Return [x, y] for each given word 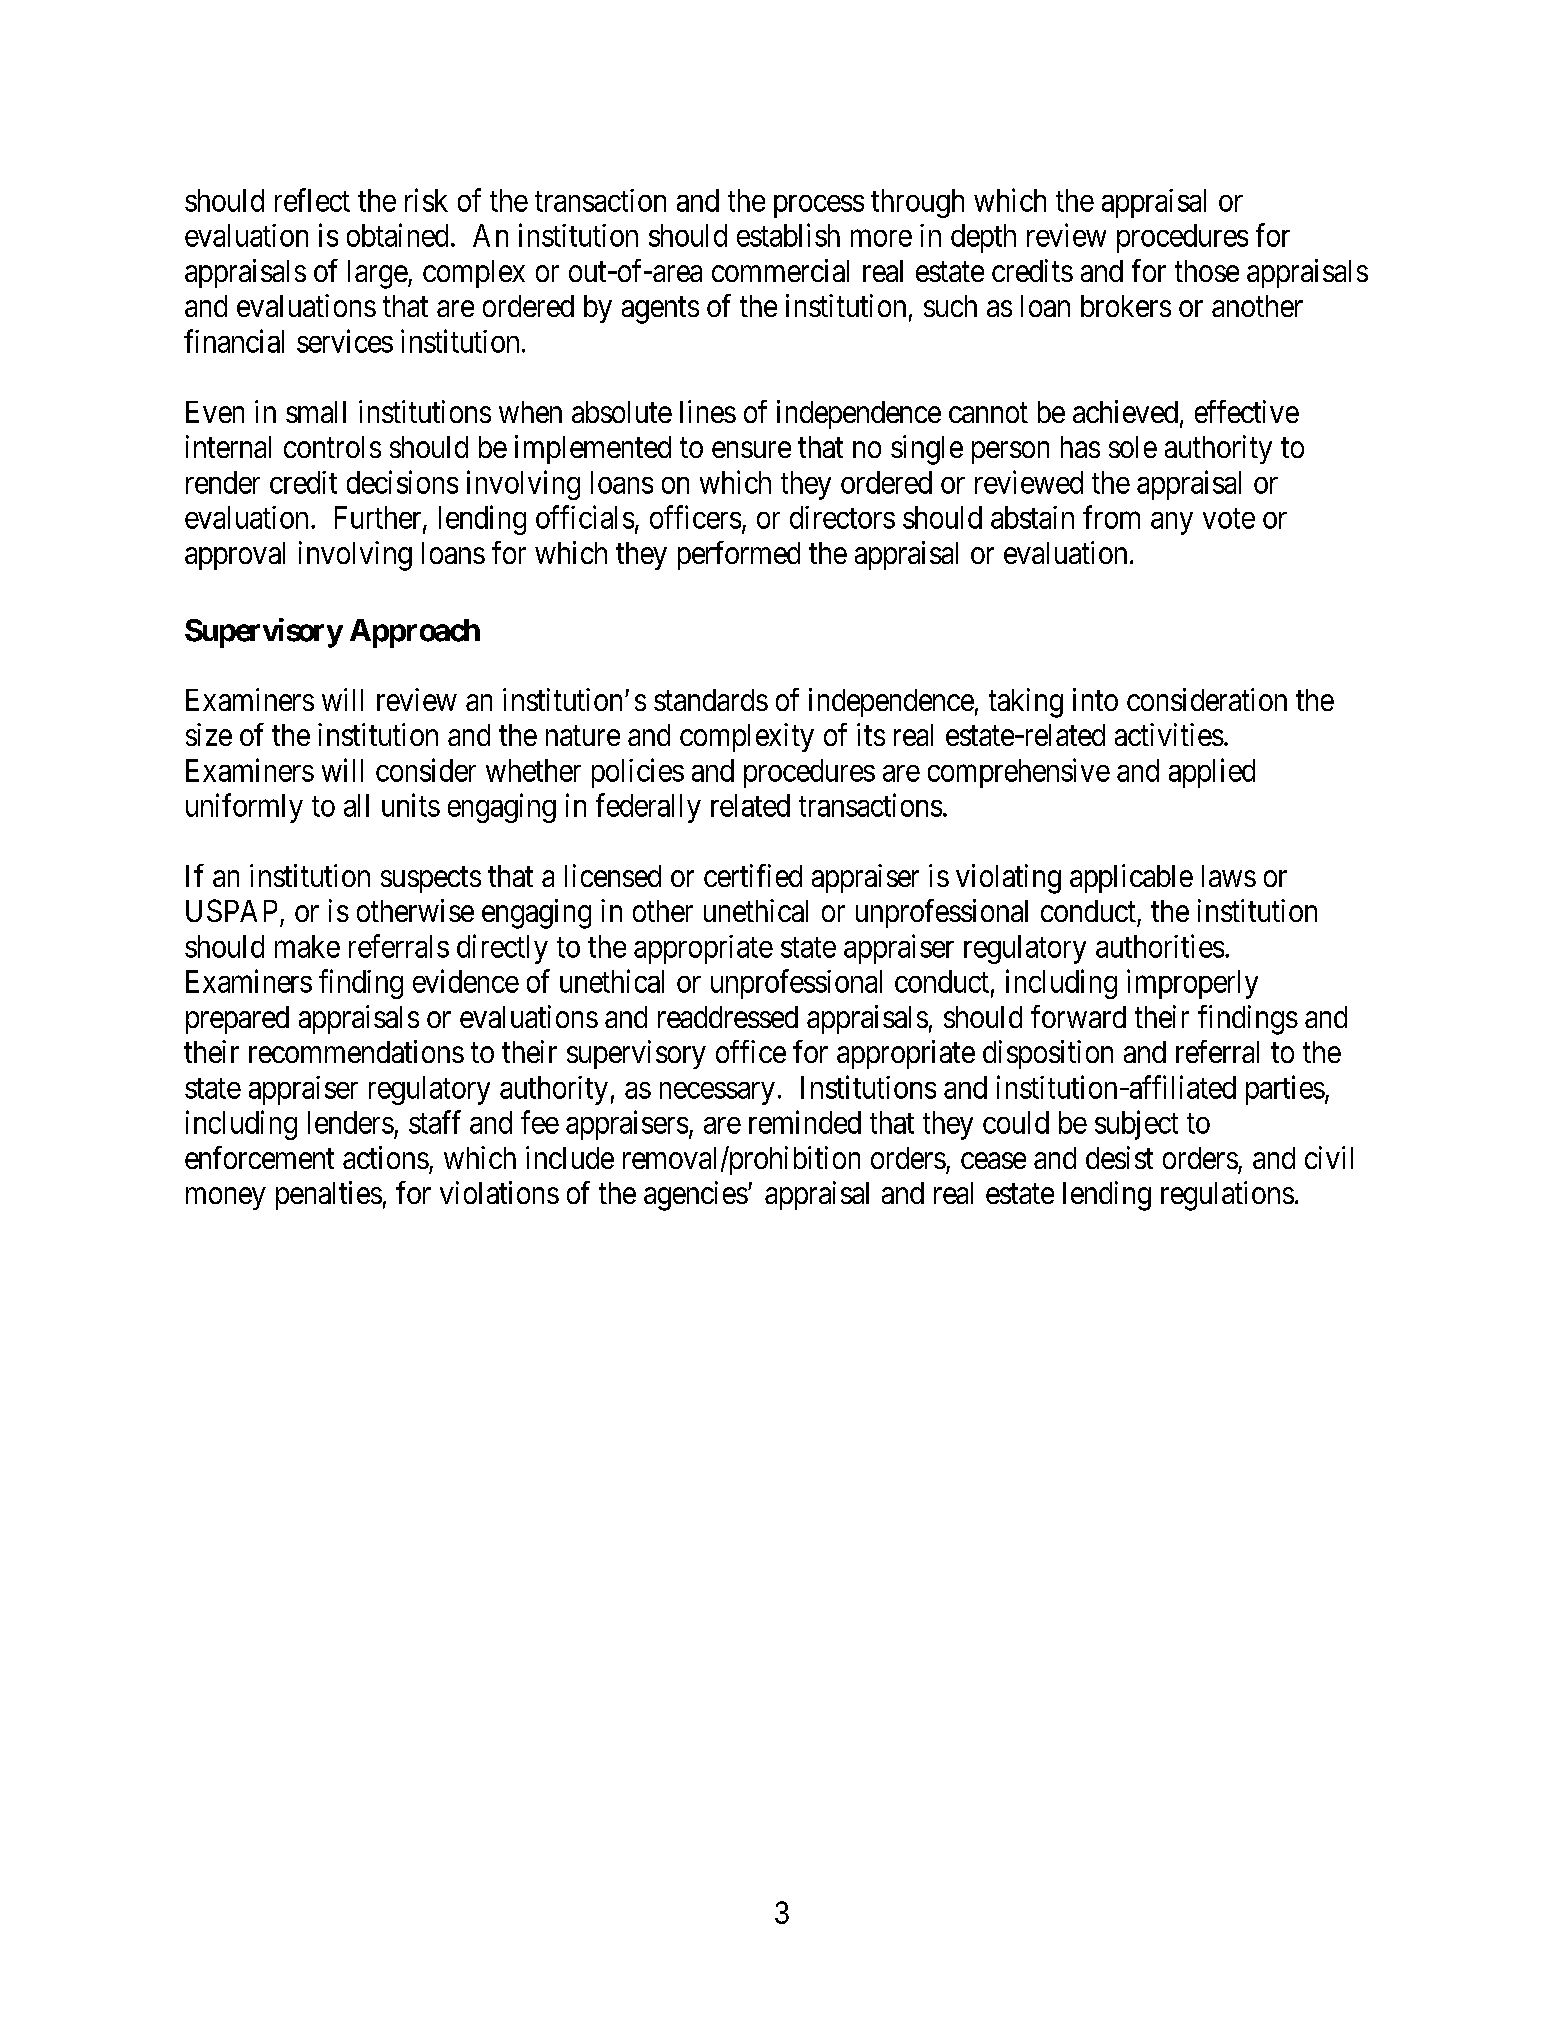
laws [1229, 876]
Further [379, 518]
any [1172, 523]
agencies [696, 1196]
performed [739, 555]
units [411, 805]
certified [753, 875]
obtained [397, 235]
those [1207, 271]
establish [788, 235]
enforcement [259, 1157]
